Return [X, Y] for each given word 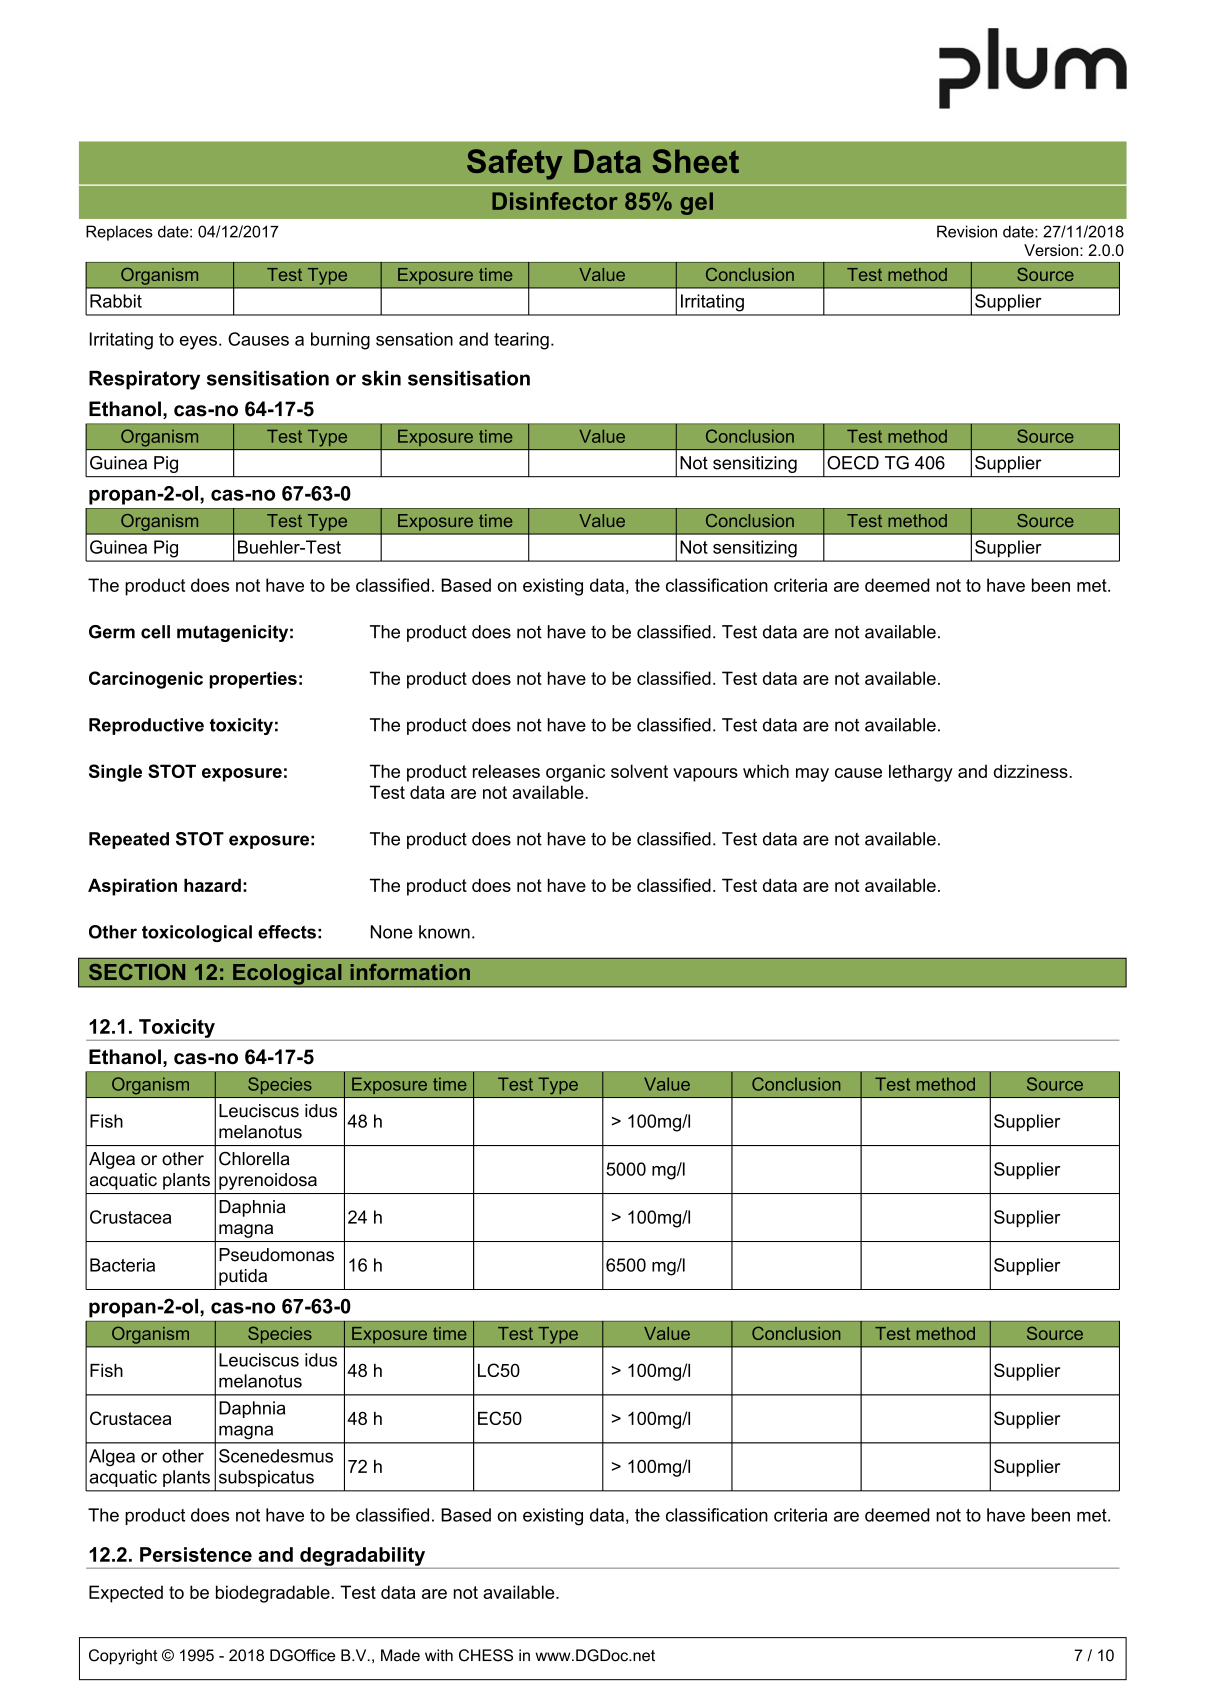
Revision [967, 231]
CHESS [486, 1655]
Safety [515, 164]
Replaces [119, 233]
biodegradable [273, 1594]
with [439, 1655]
